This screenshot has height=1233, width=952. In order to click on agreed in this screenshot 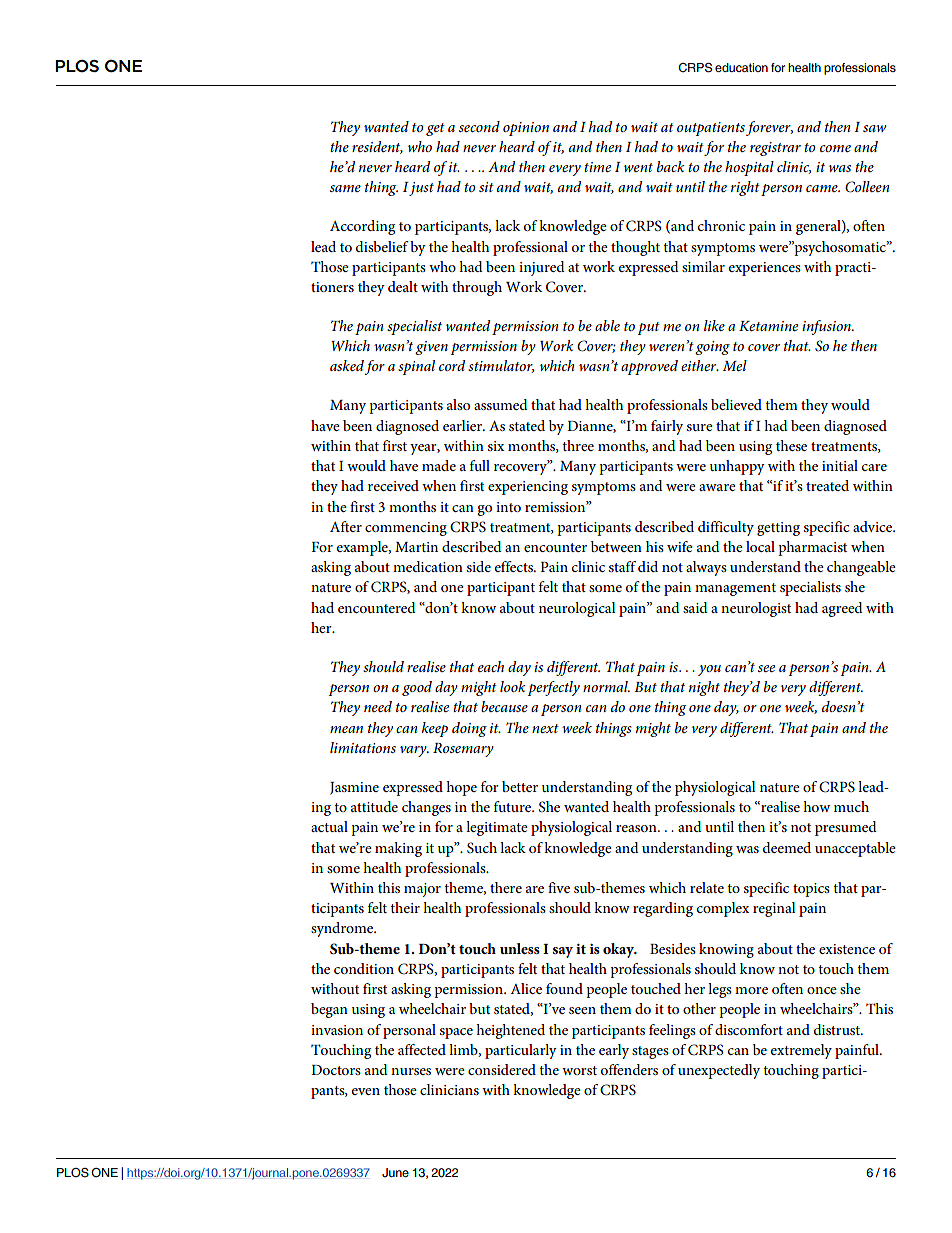, I will do `click(842, 609)`.
